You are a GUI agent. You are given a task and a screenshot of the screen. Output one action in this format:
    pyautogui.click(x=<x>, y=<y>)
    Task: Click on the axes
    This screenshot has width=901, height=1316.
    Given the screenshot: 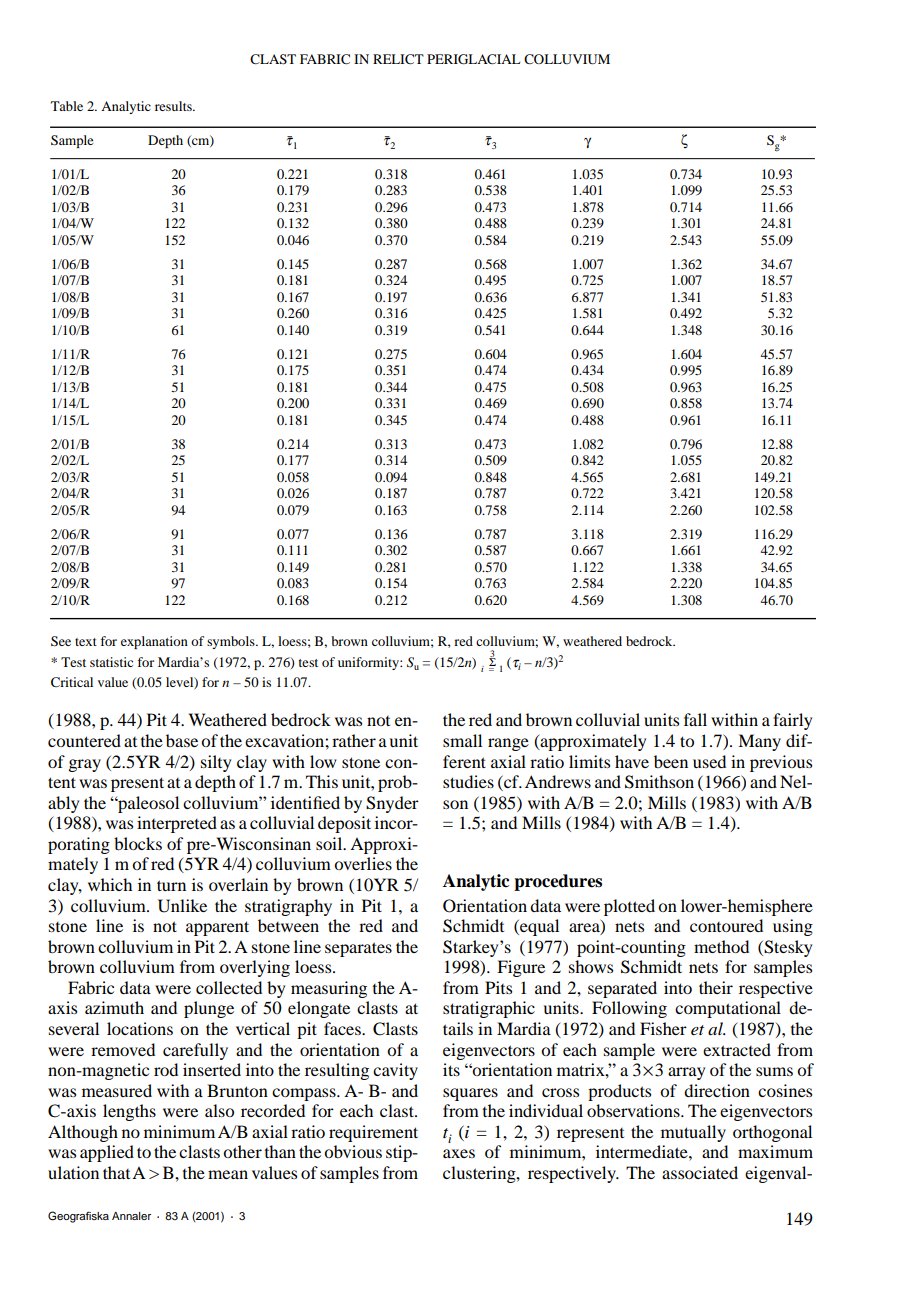 What is the action you would take?
    pyautogui.click(x=459, y=1153)
